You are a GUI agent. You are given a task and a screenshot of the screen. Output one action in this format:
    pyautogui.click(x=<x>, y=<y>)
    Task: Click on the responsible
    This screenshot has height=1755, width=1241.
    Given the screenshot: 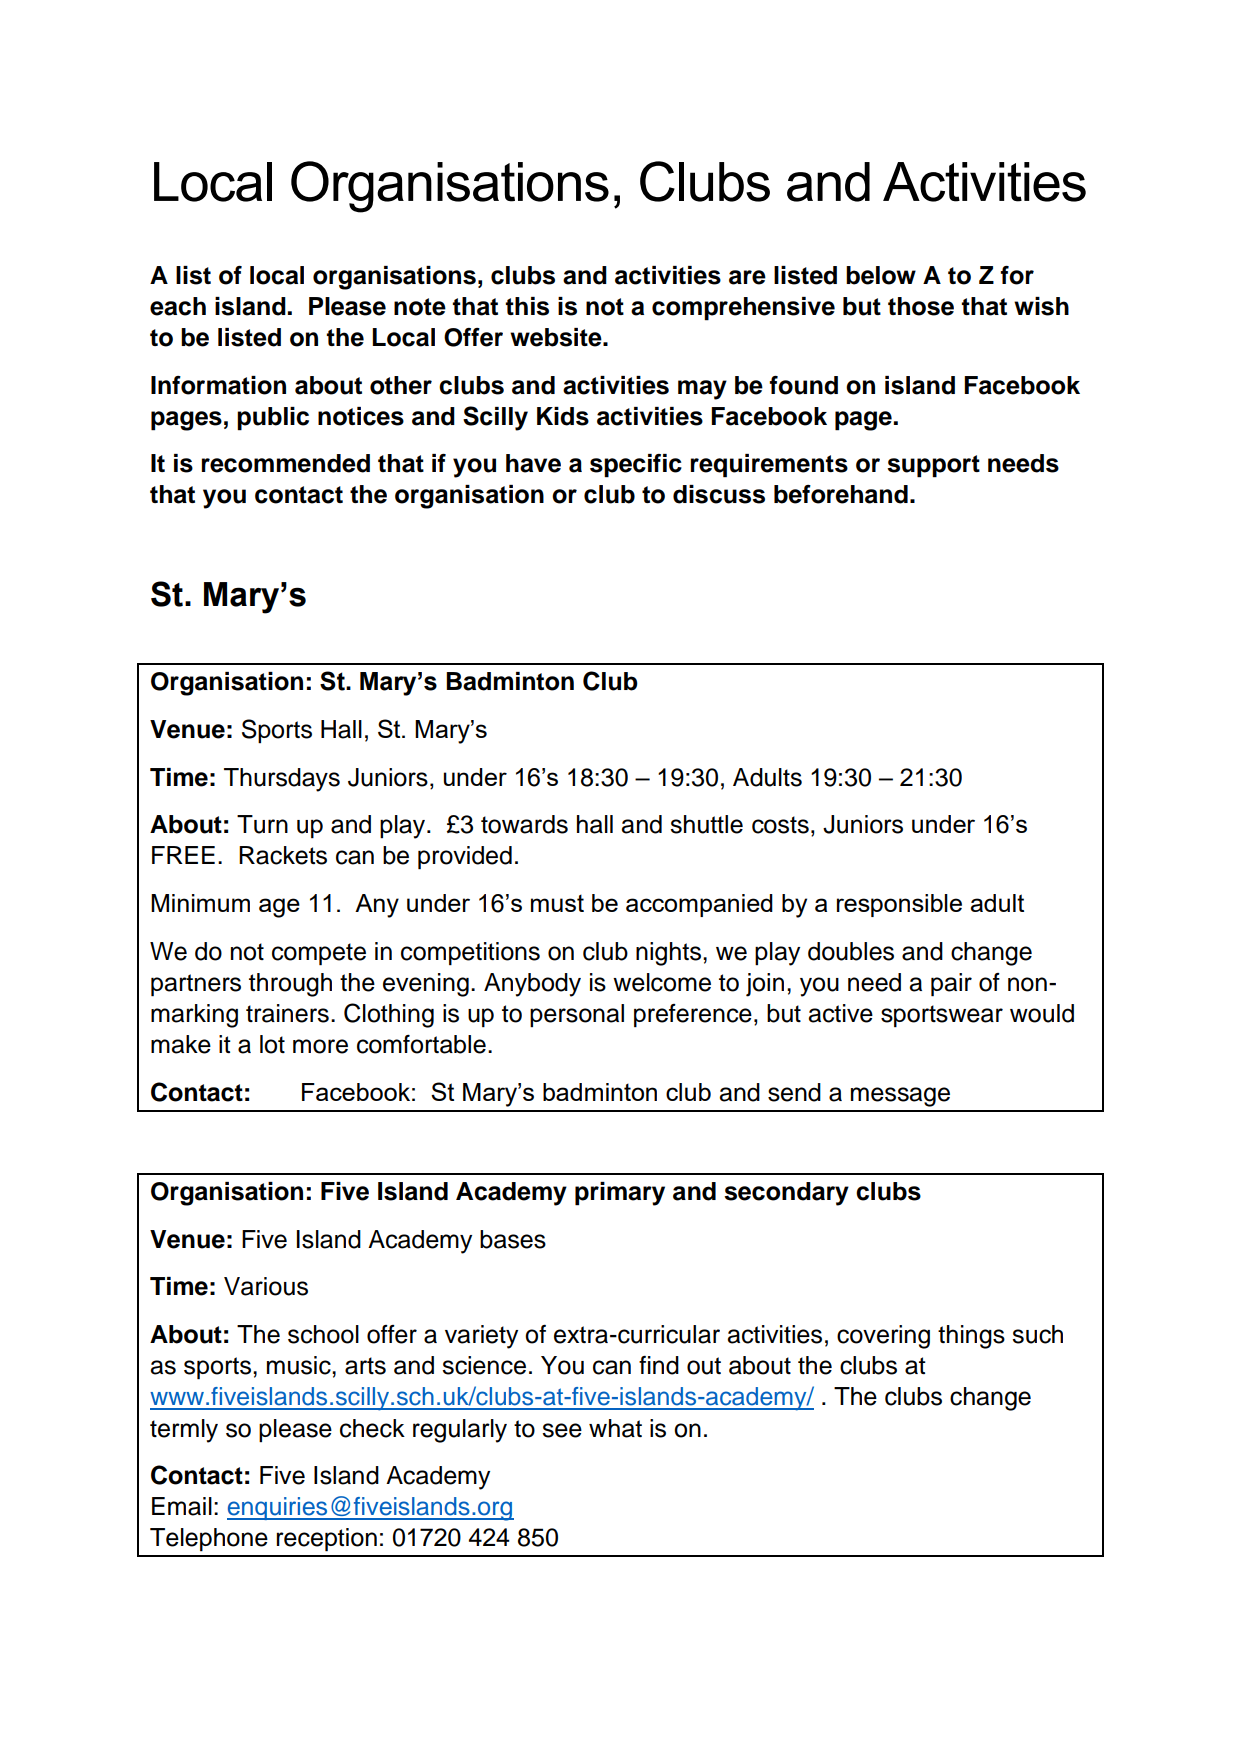 What is the action you would take?
    pyautogui.click(x=899, y=905)
